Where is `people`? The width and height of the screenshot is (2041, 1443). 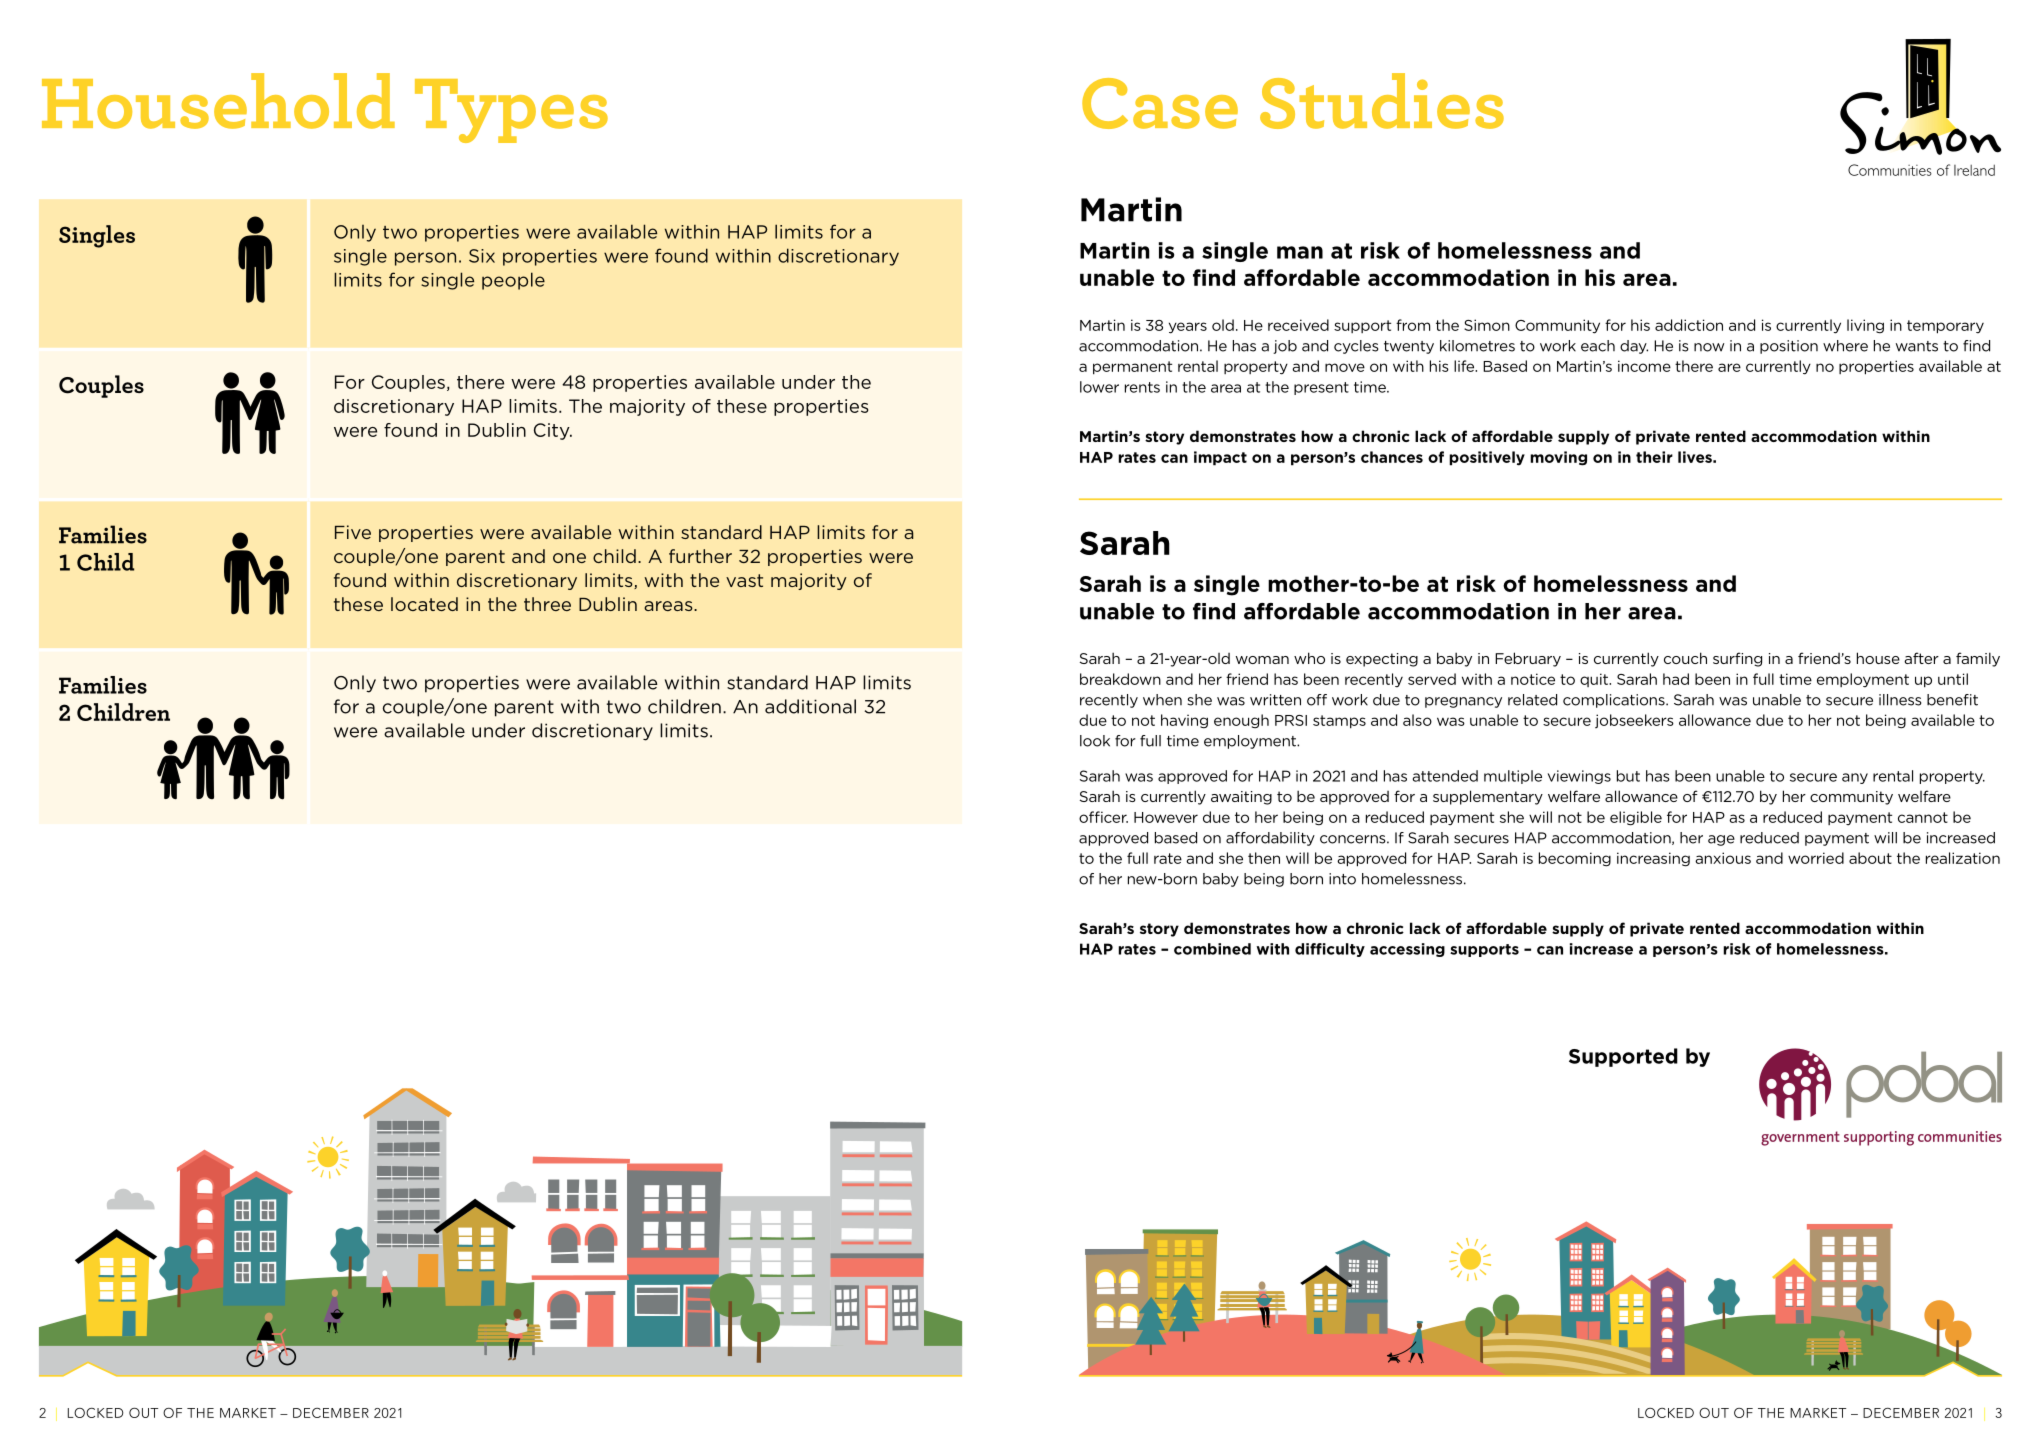
people is located at coordinates (513, 281).
